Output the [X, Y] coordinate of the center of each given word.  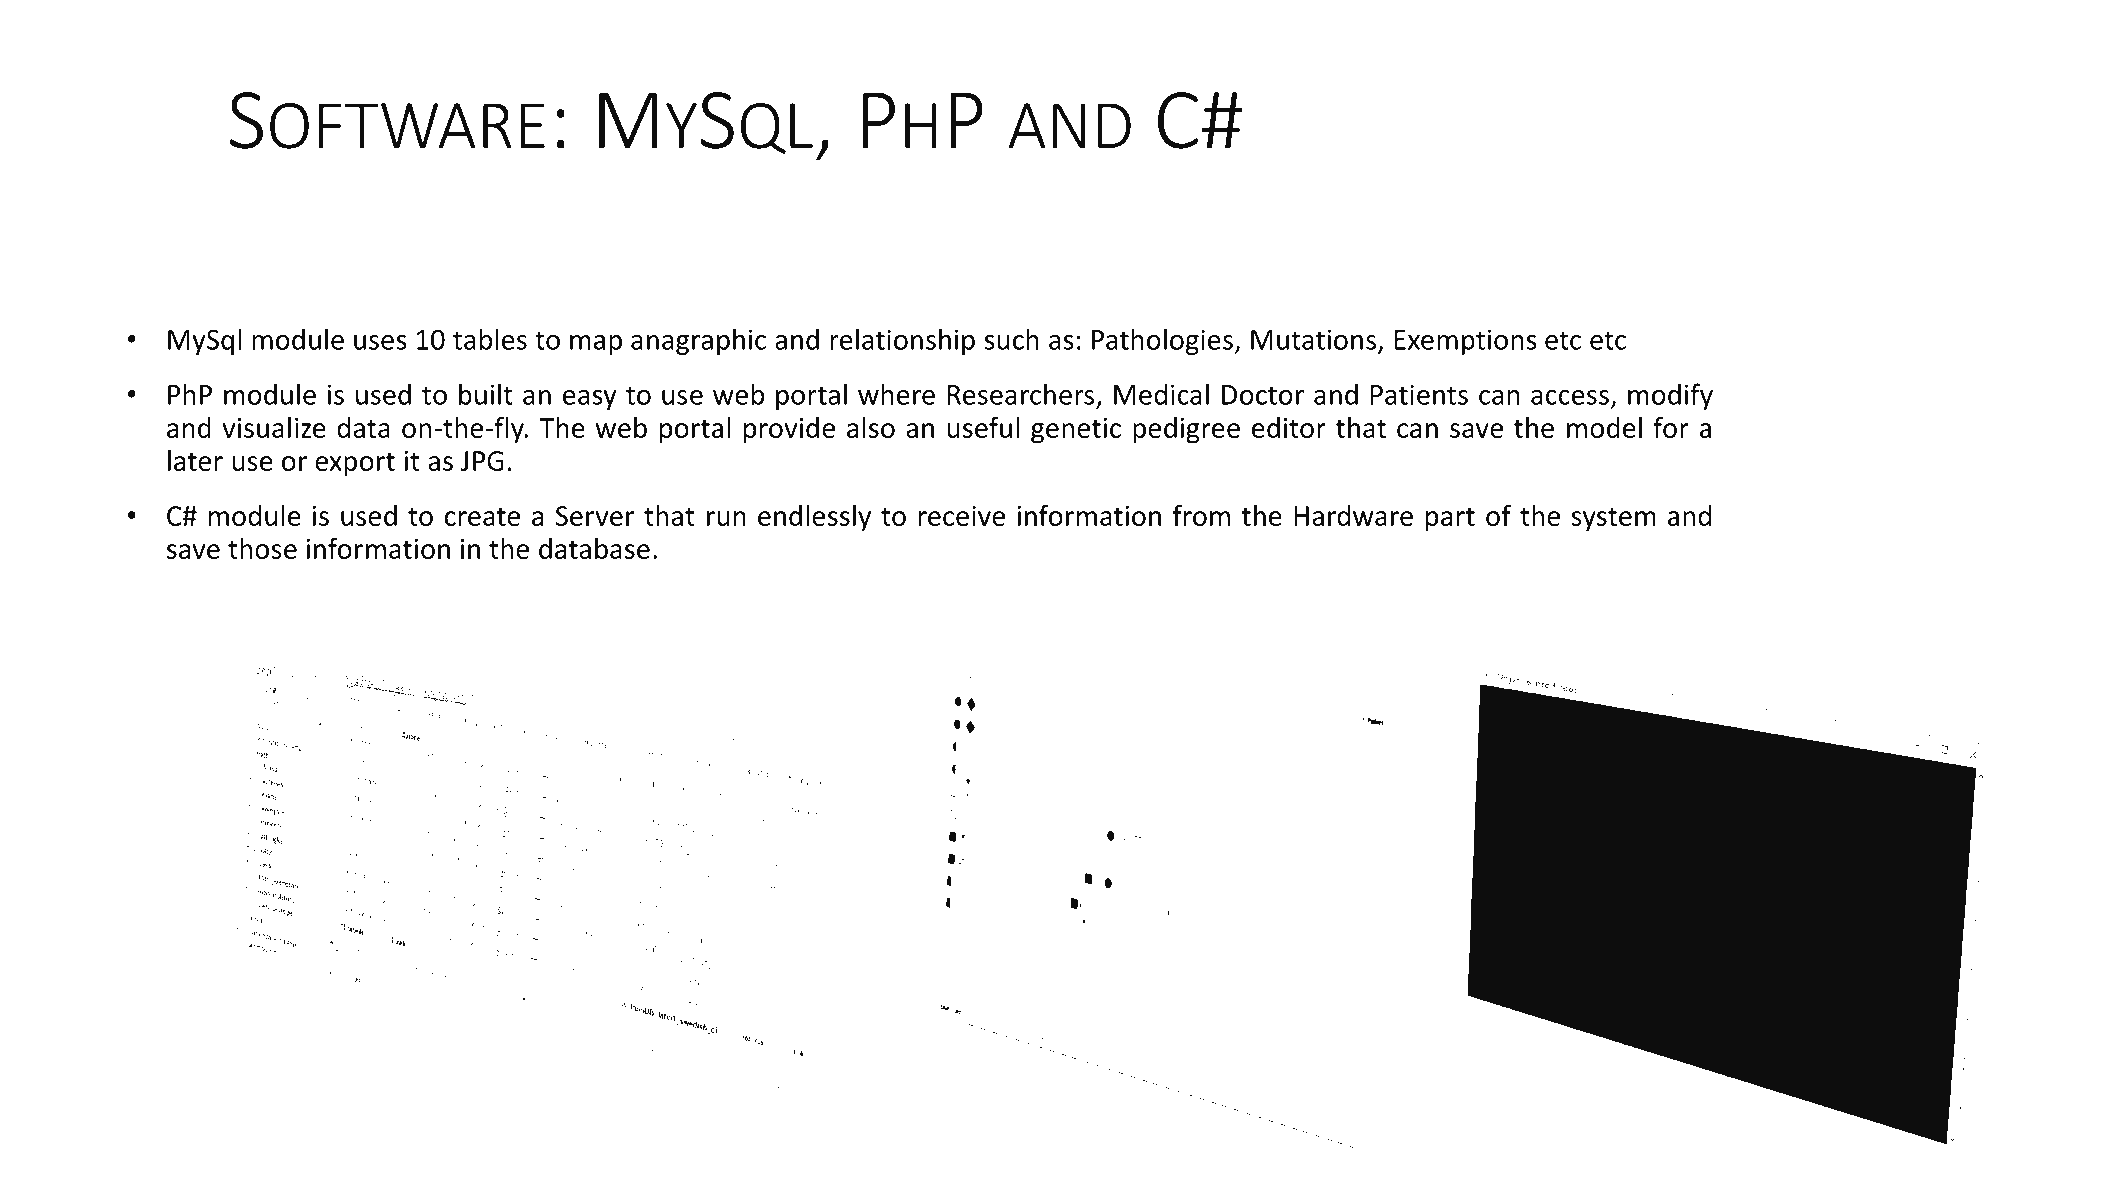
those [262, 548]
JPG [482, 461]
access [1570, 397]
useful [983, 427]
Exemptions [1466, 342]
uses [380, 342]
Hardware [1353, 515]
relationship [902, 341]
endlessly [814, 518]
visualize [274, 427]
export [355, 464]
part [1450, 519]
